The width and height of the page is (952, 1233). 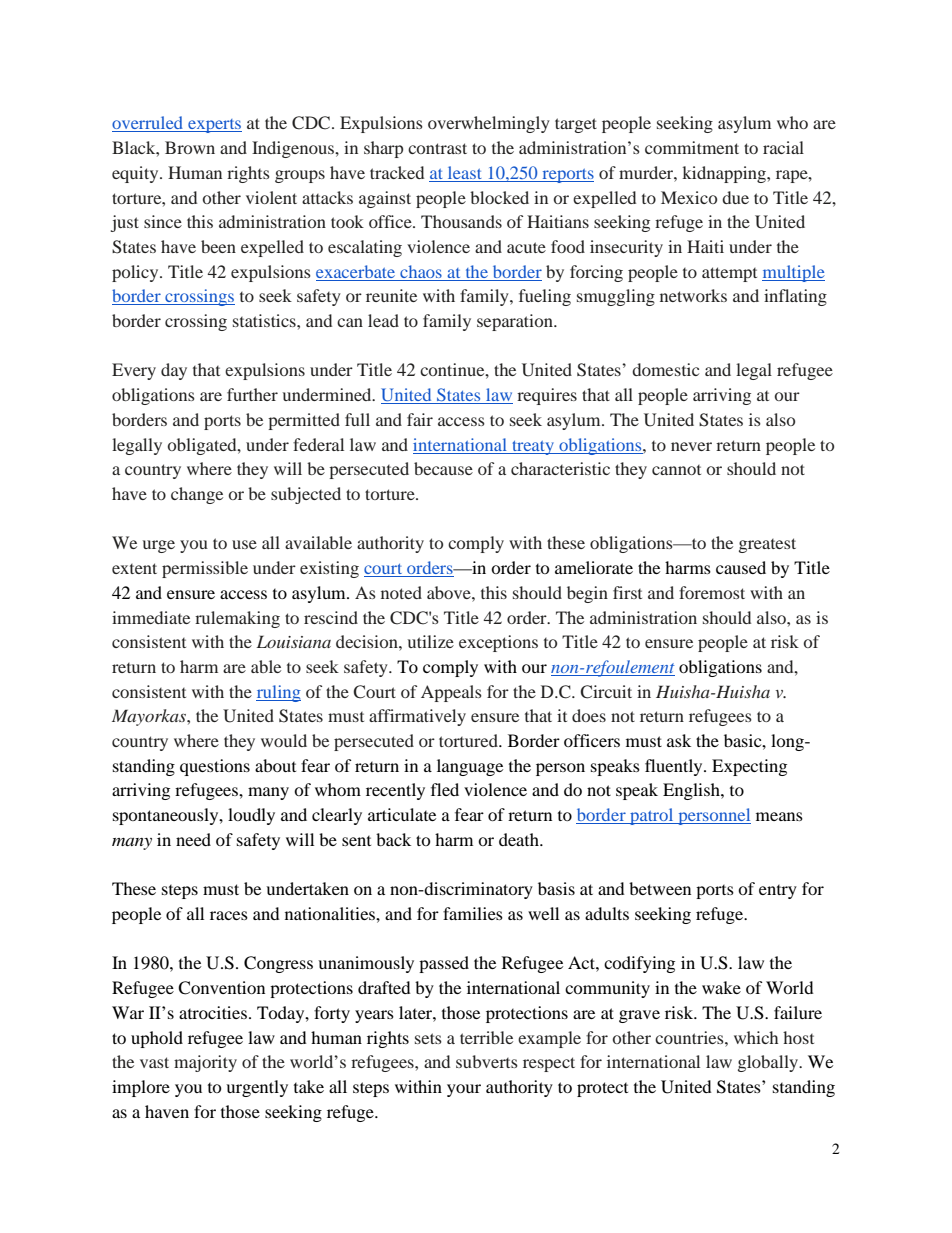 What do you see at coordinates (205, 1063) in the page?
I see `majority` at bounding box center [205, 1063].
